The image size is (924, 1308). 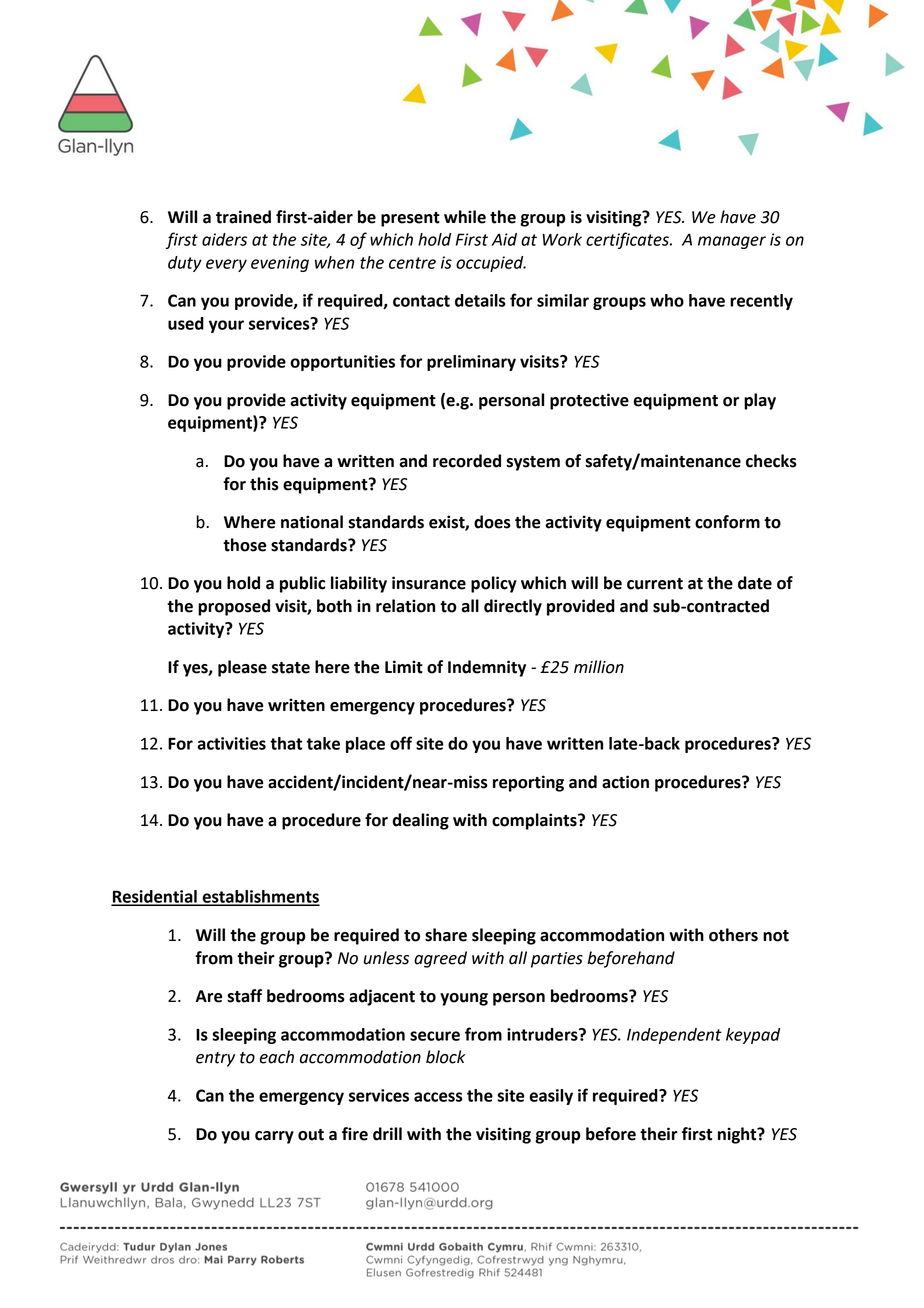 What do you see at coordinates (226, 265) in the screenshot?
I see `every` at bounding box center [226, 265].
